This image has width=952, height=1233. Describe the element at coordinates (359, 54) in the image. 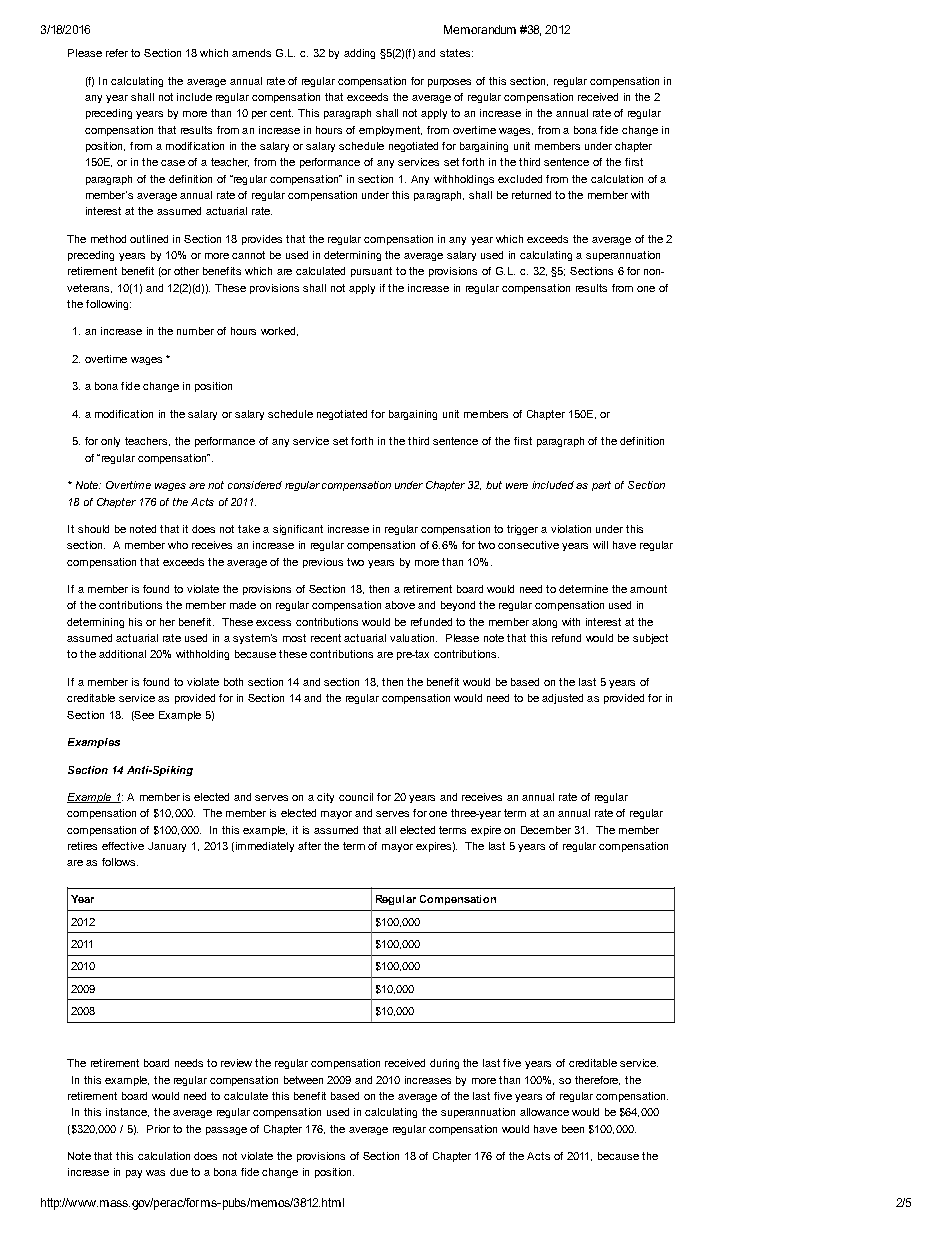

I see `adding` at that location.
